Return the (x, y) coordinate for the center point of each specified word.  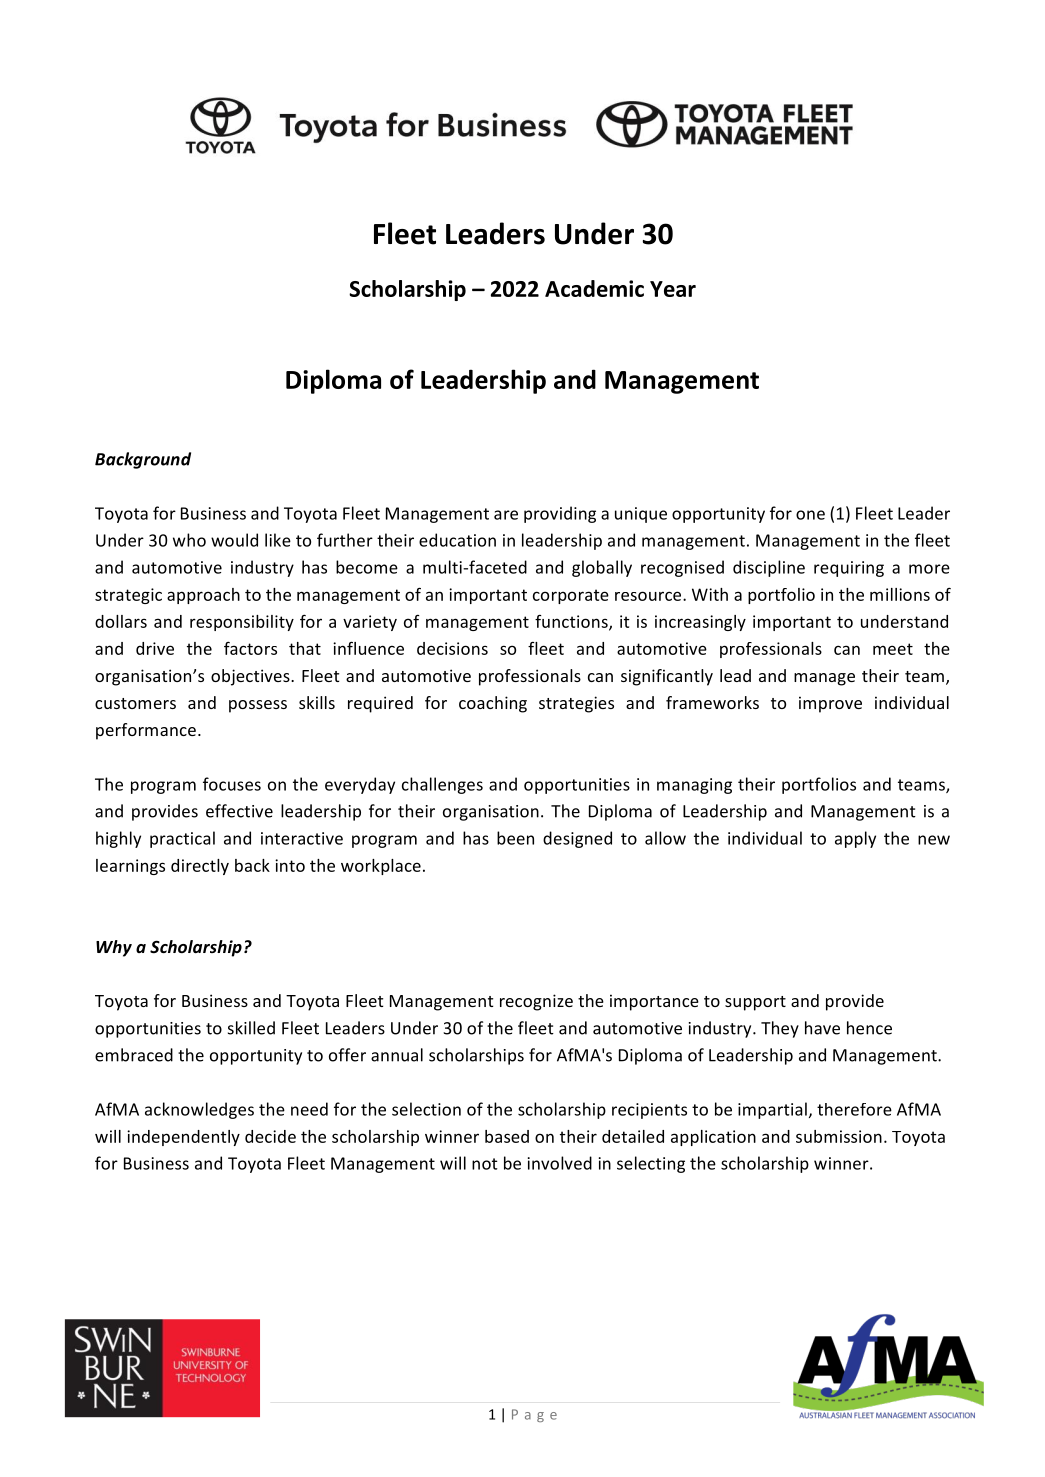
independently (183, 1138)
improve (830, 704)
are (506, 515)
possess (258, 706)
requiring (849, 569)
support (755, 1003)
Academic (594, 288)
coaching (493, 704)
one (810, 515)
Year (673, 289)
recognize (536, 1002)
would (234, 540)
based (507, 1136)
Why (114, 948)
